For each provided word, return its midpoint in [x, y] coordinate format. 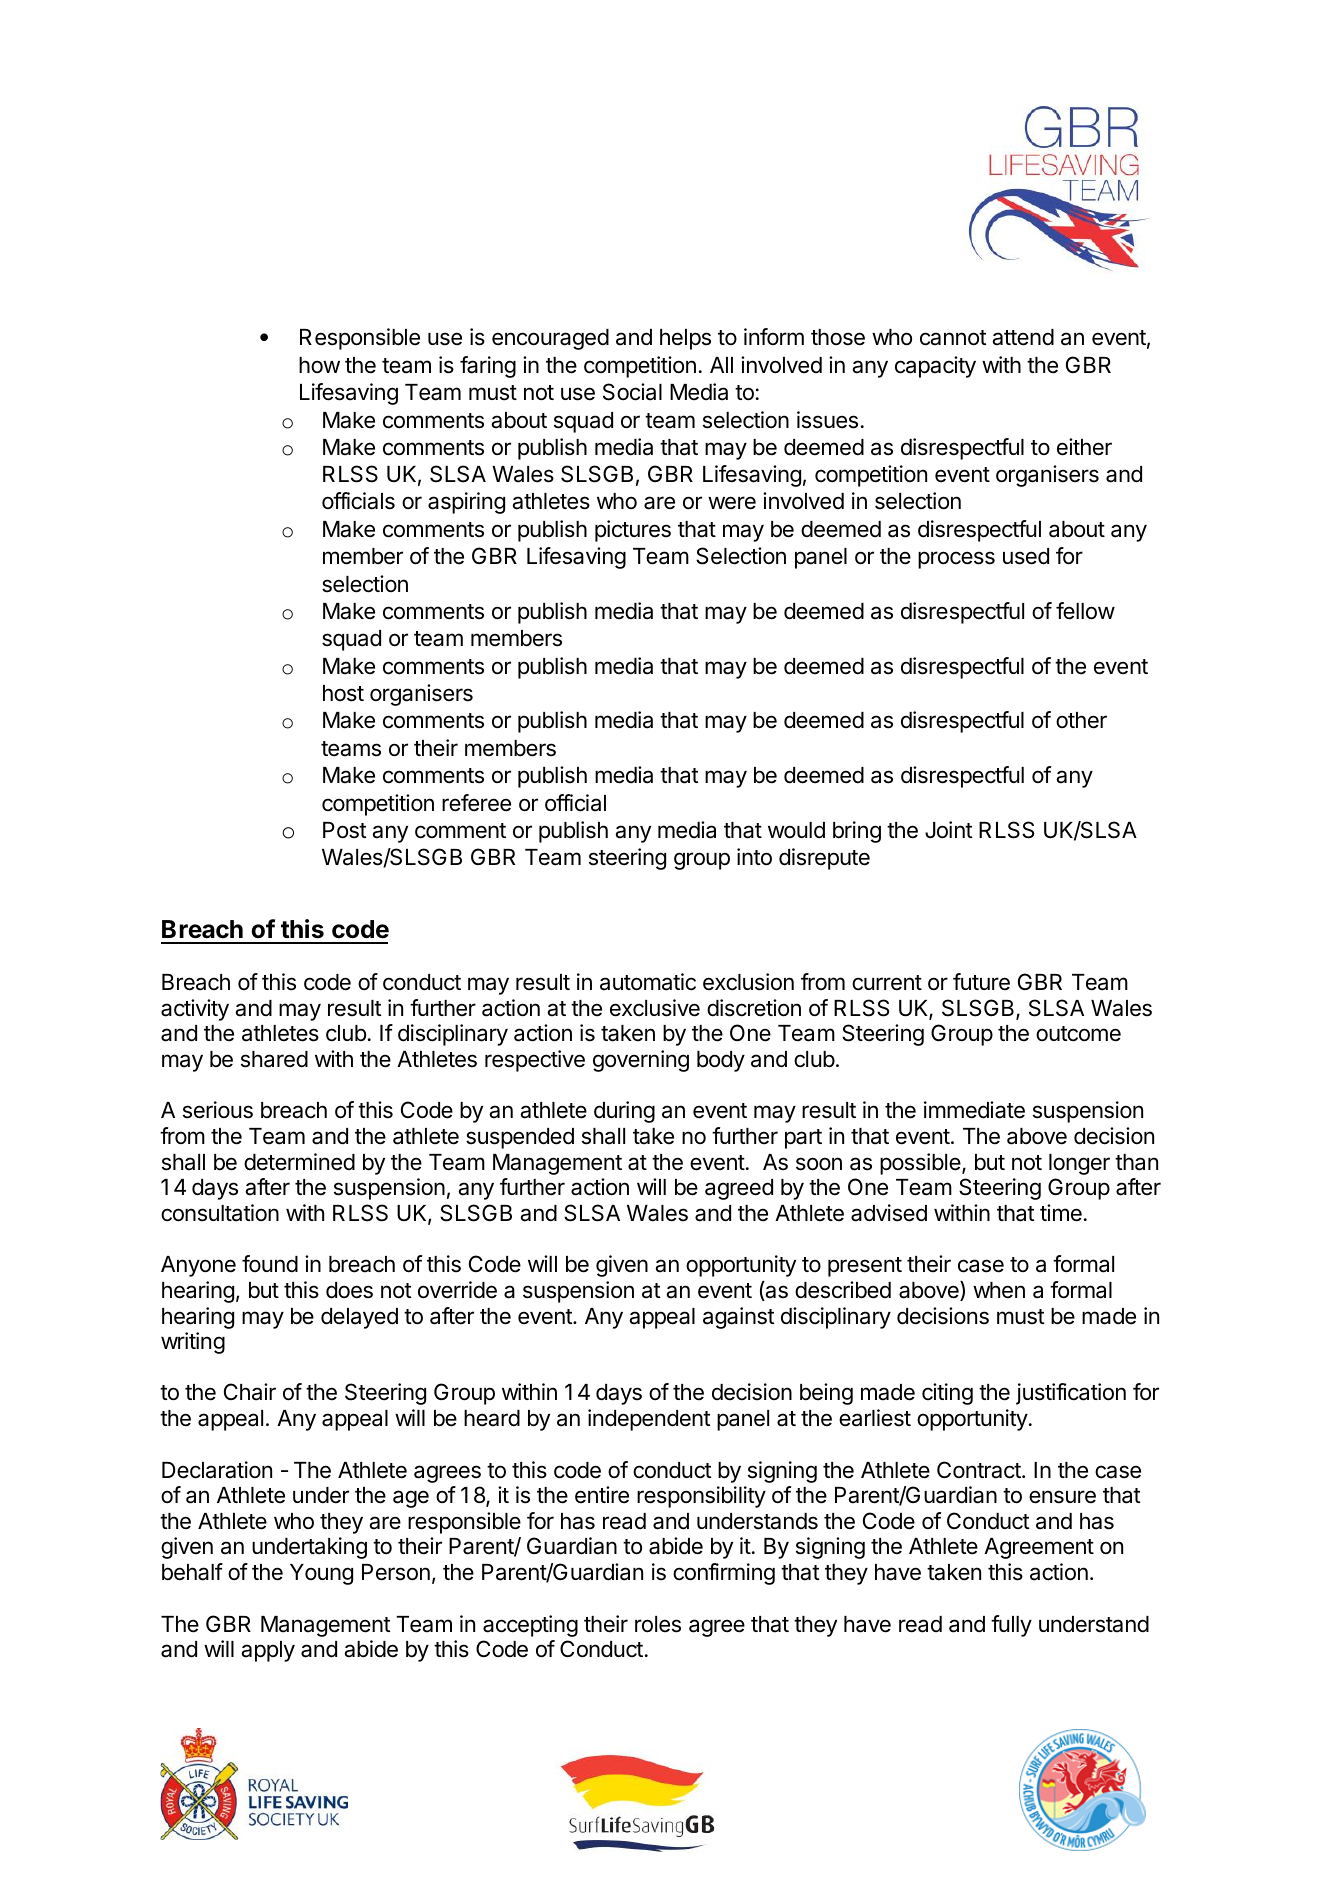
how [319, 365]
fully [1011, 1626]
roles [658, 1624]
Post [345, 830]
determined [299, 1162]
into [754, 857]
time [1061, 1213]
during [624, 1112]
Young [321, 1574]
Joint [949, 830]
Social [632, 392]
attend [1023, 337]
